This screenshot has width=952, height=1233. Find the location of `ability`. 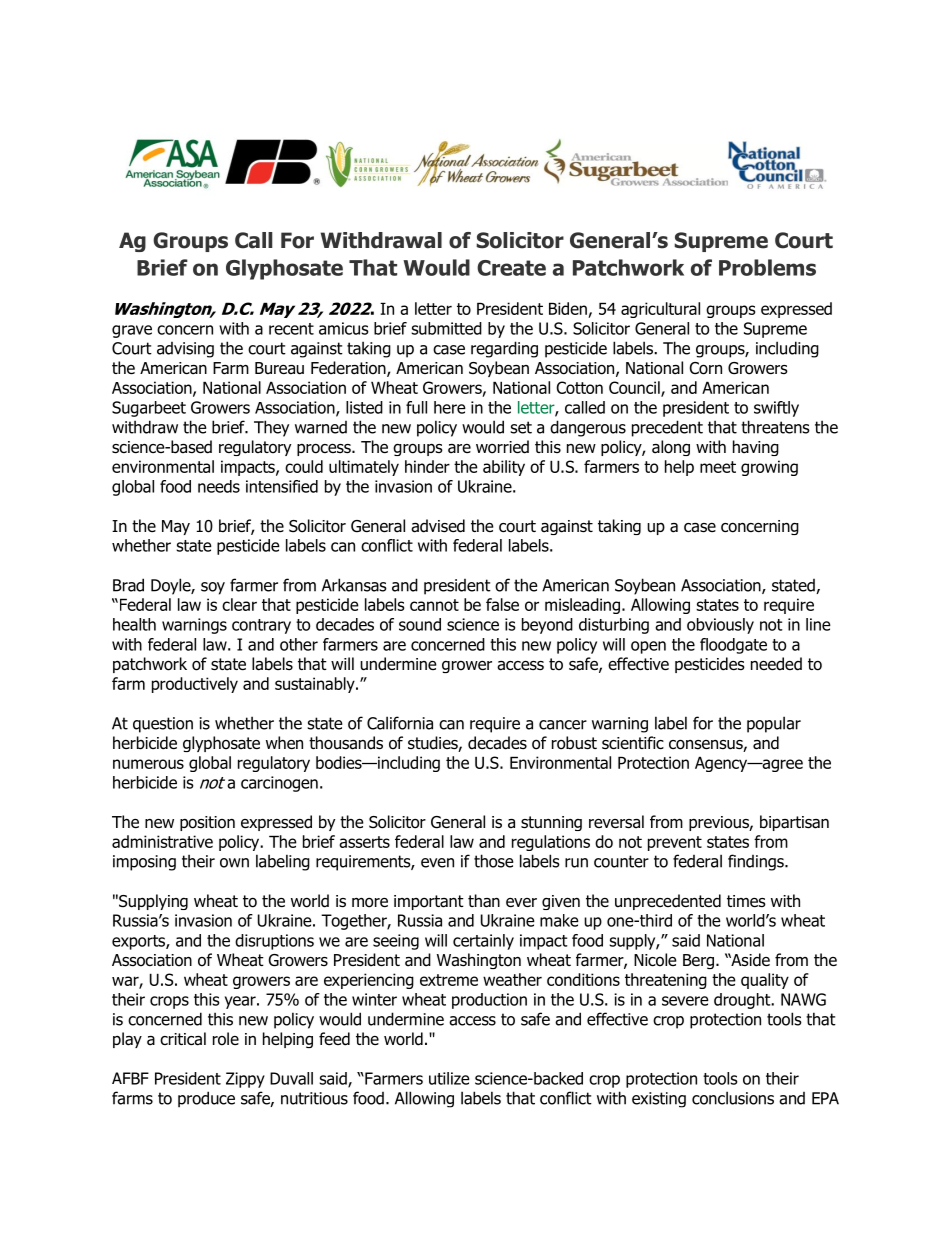

ability is located at coordinates (504, 468).
